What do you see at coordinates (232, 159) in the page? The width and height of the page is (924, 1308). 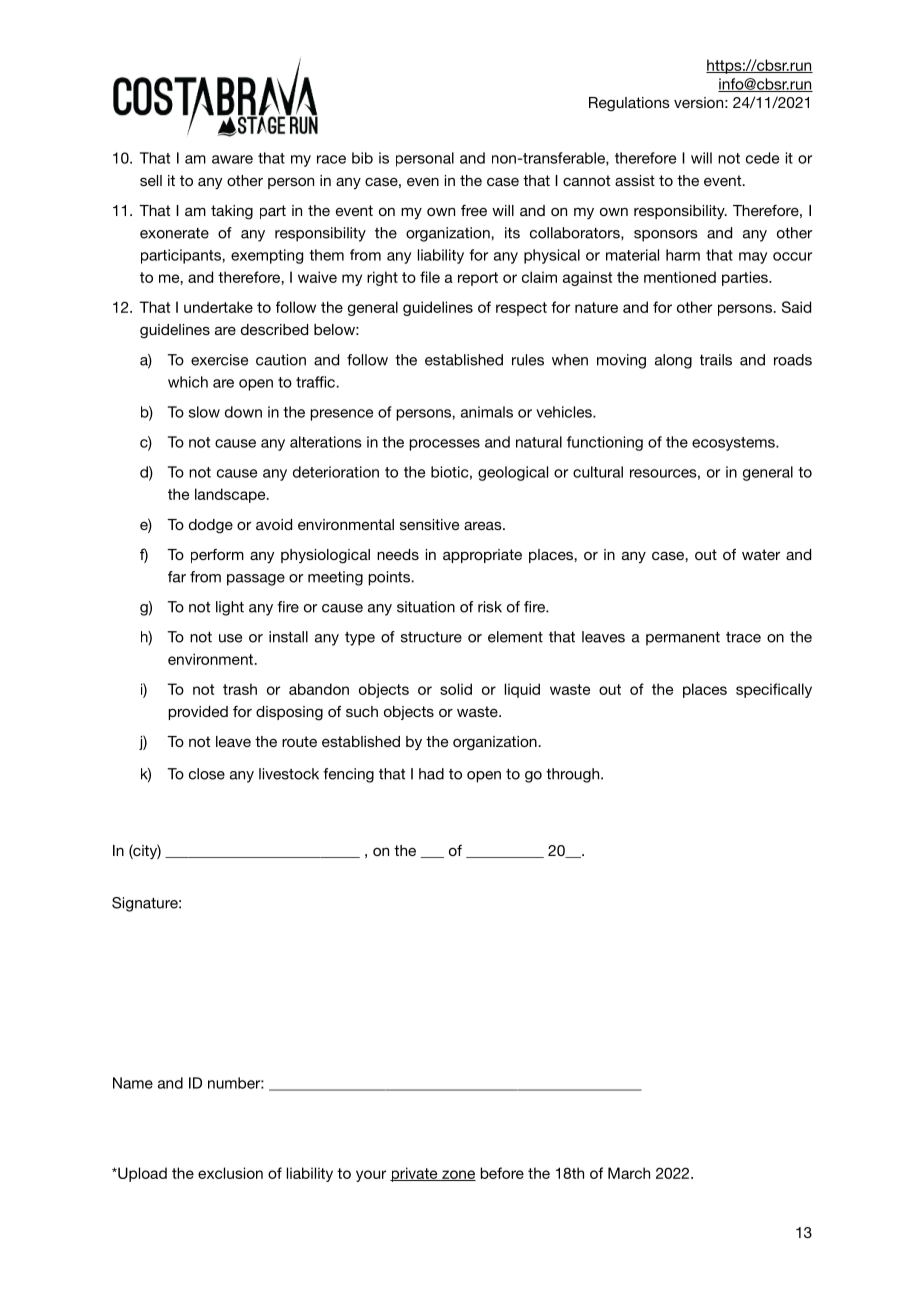 I see `aware` at bounding box center [232, 159].
